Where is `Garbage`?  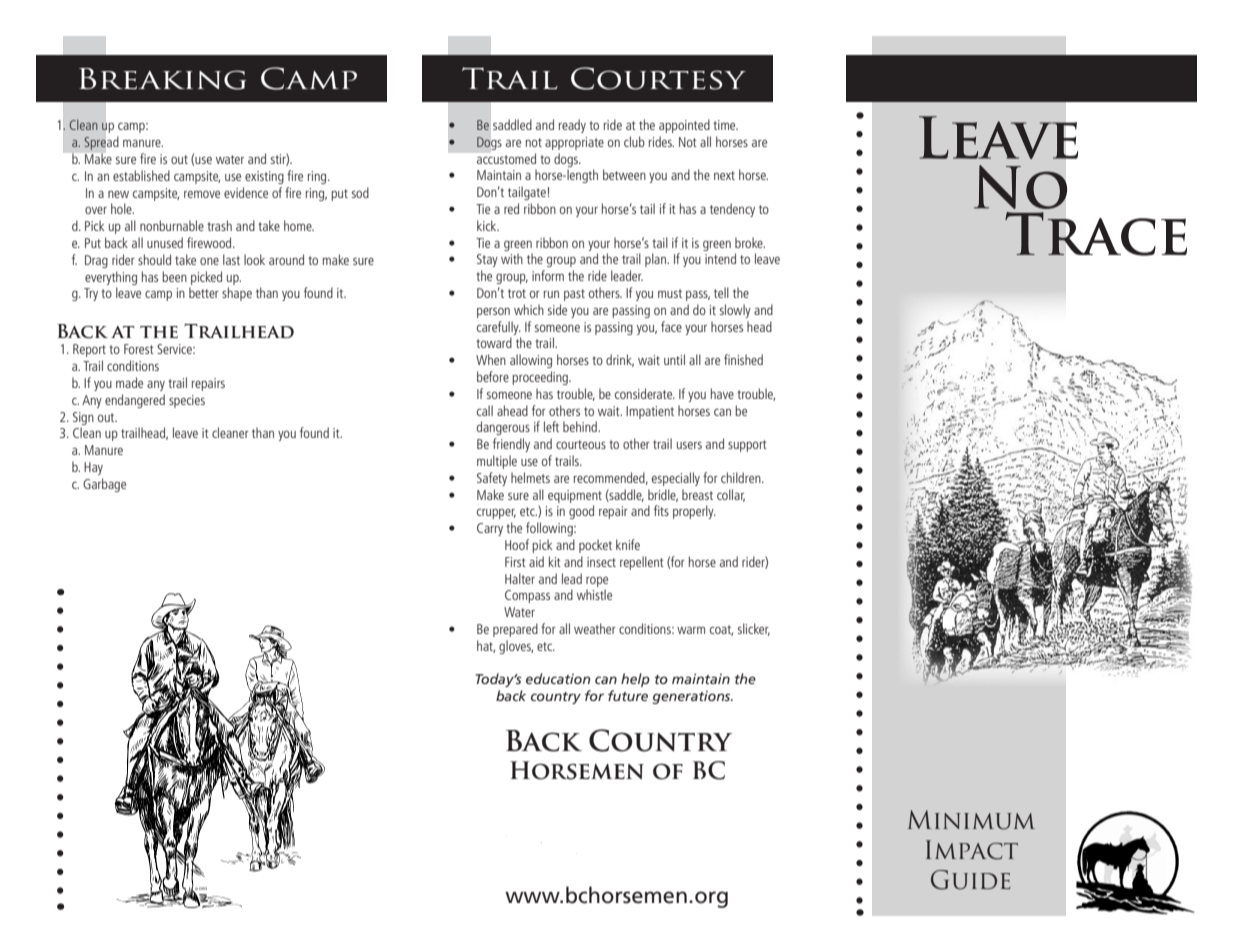
Garbage is located at coordinates (104, 485).
